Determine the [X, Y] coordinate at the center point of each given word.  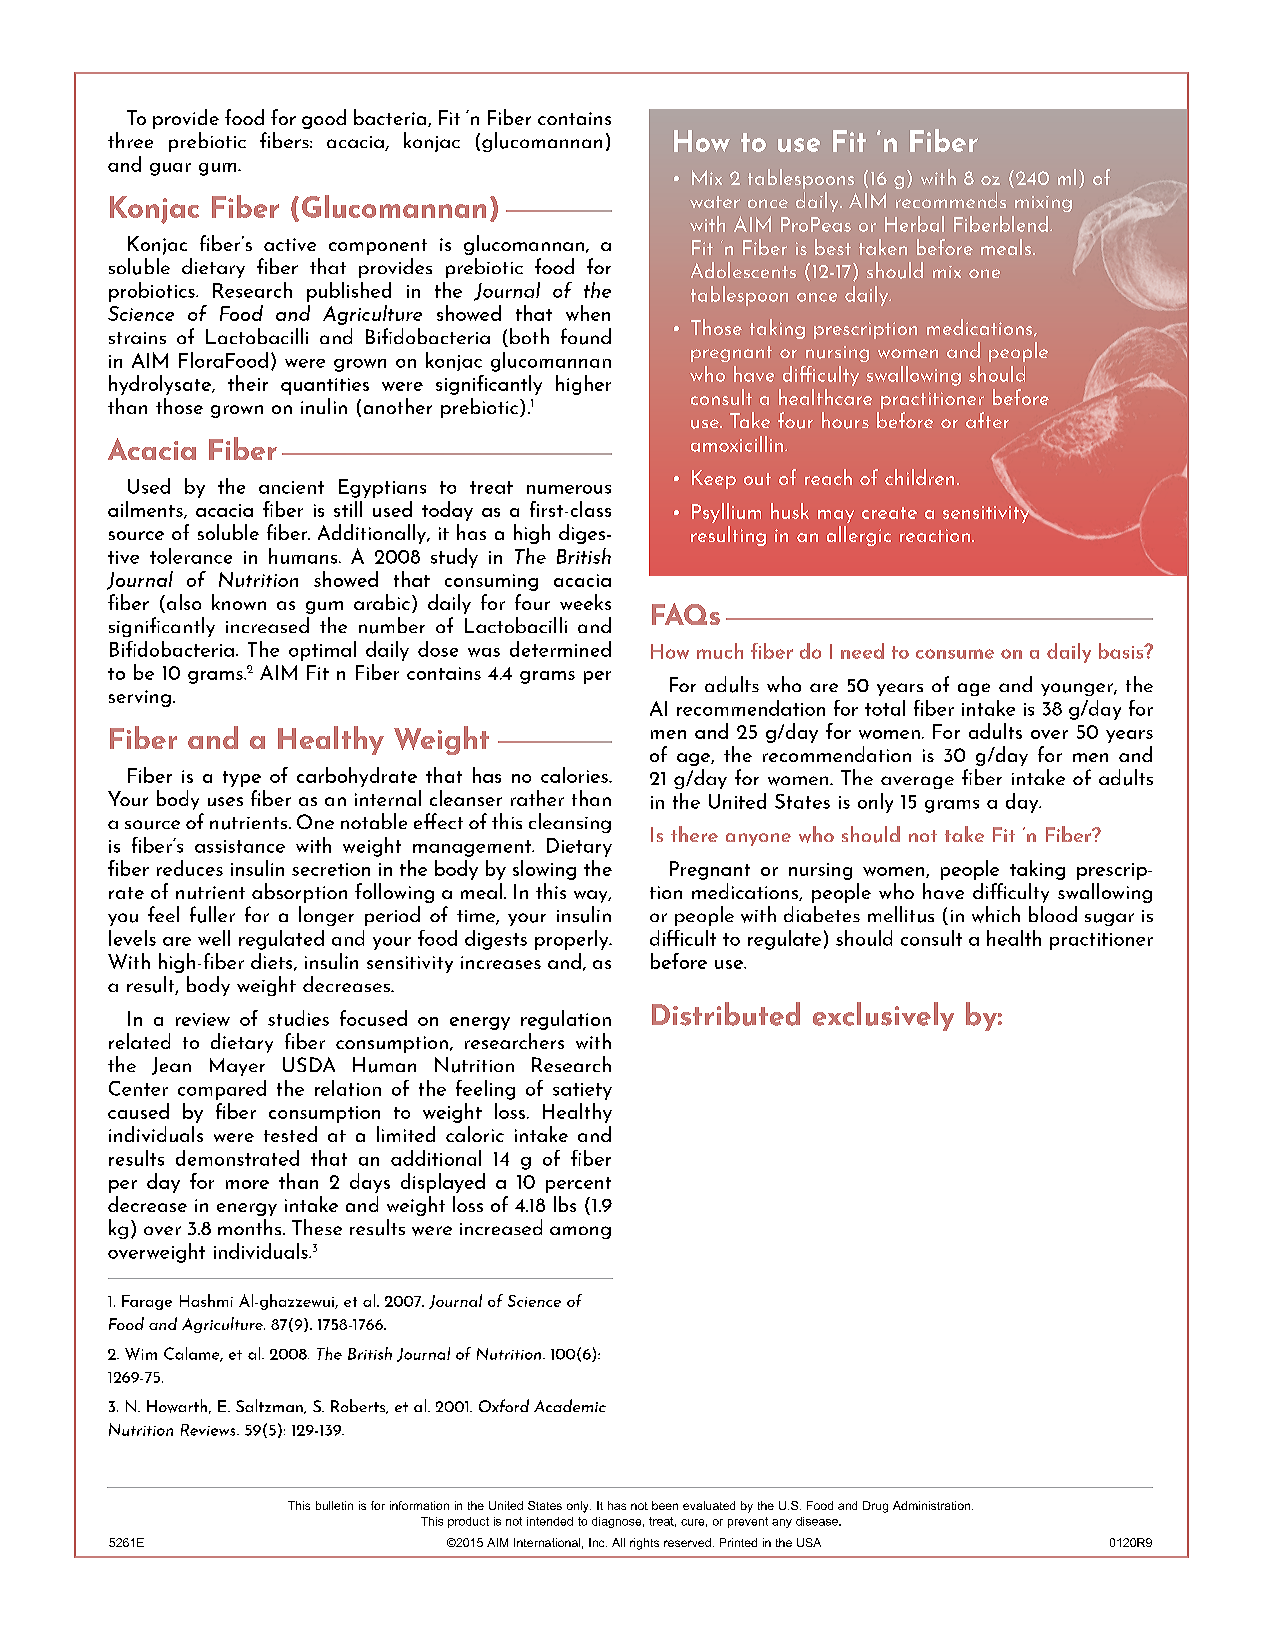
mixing [1043, 204]
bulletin [334, 1505]
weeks [585, 602]
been [665, 1505]
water [715, 202]
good [324, 119]
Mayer [237, 1067]
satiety [582, 1091]
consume [955, 654]
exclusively [883, 1016]
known [239, 602]
